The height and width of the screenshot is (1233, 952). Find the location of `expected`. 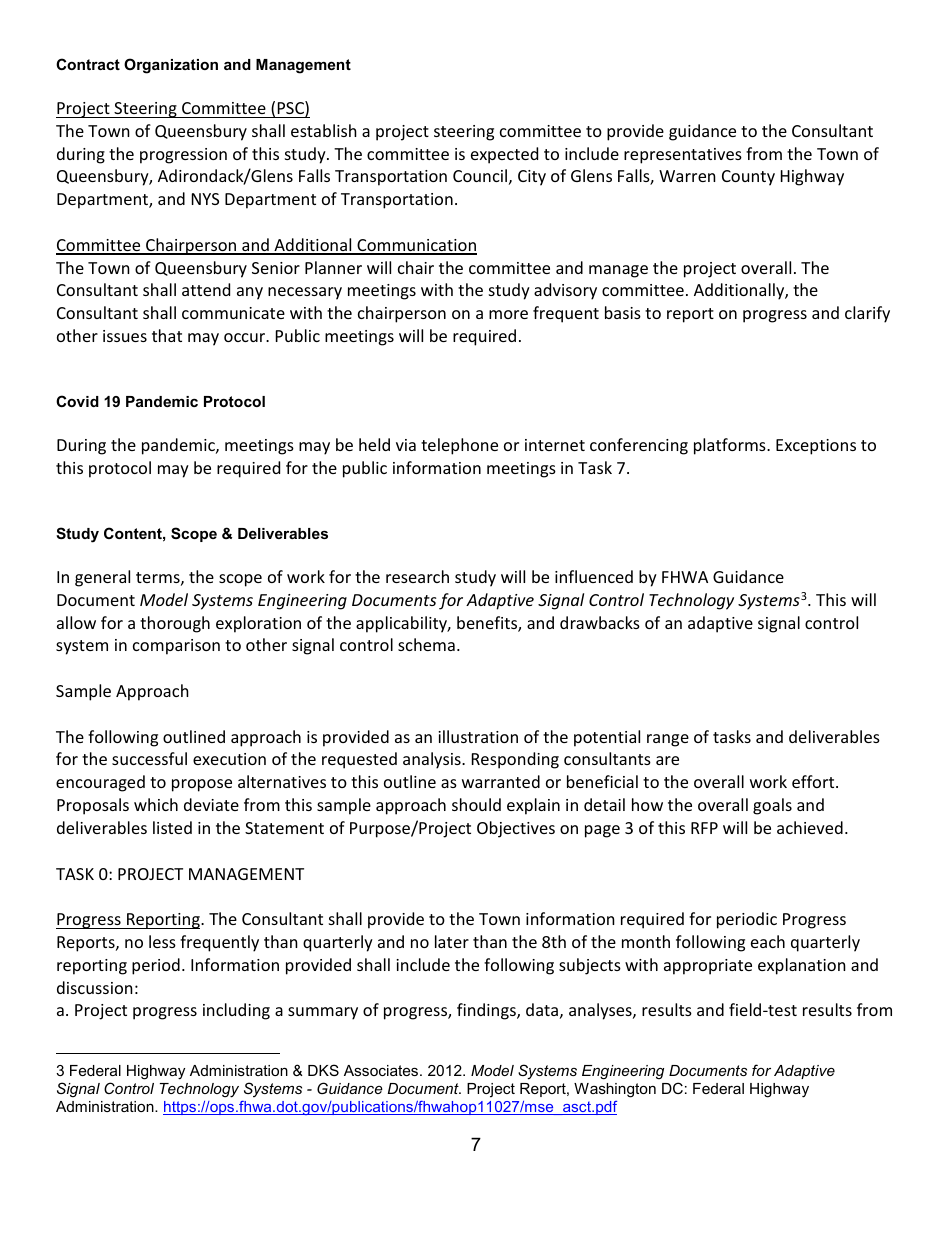

expected is located at coordinates (504, 155).
